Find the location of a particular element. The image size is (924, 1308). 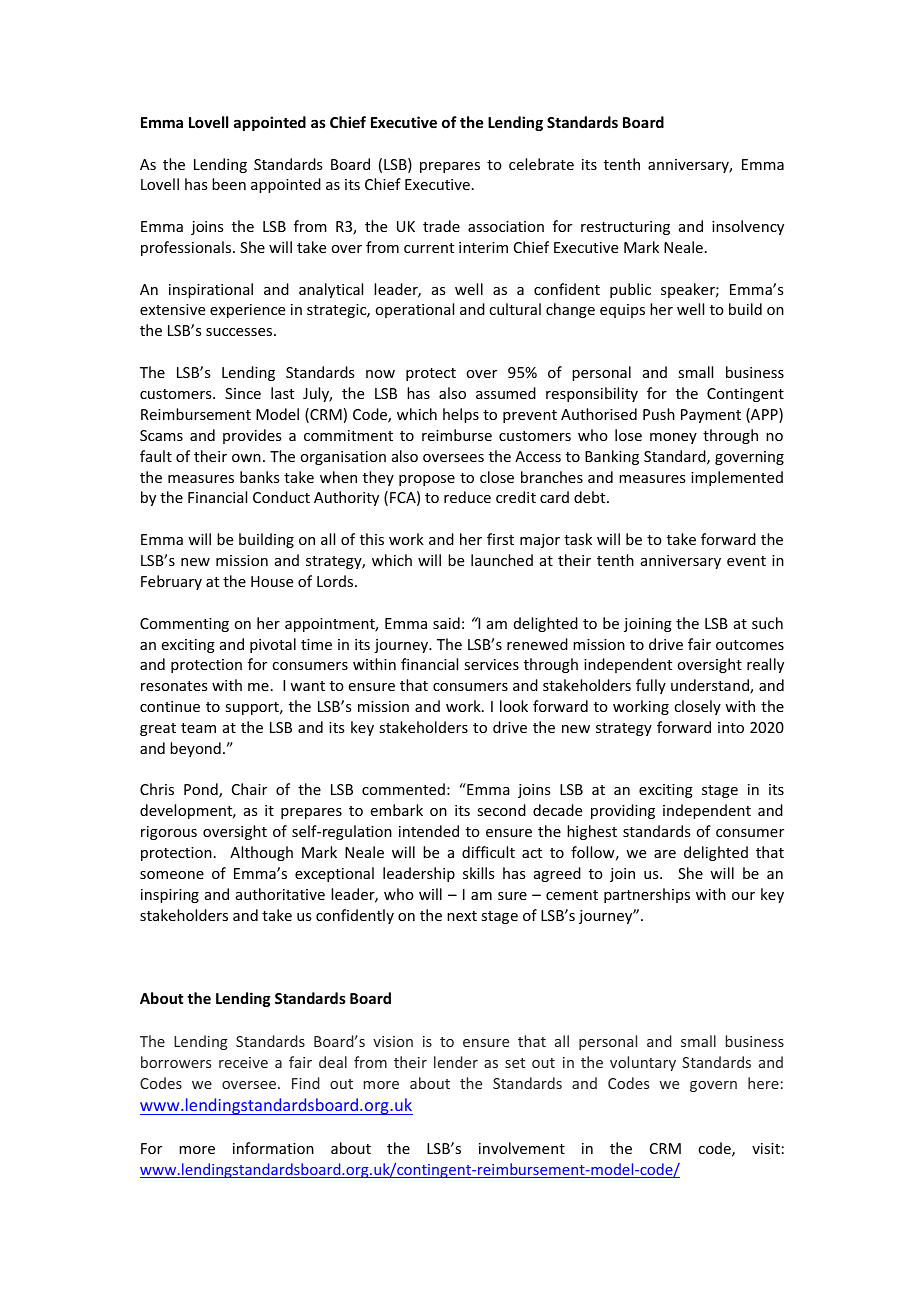

banks is located at coordinates (259, 477).
